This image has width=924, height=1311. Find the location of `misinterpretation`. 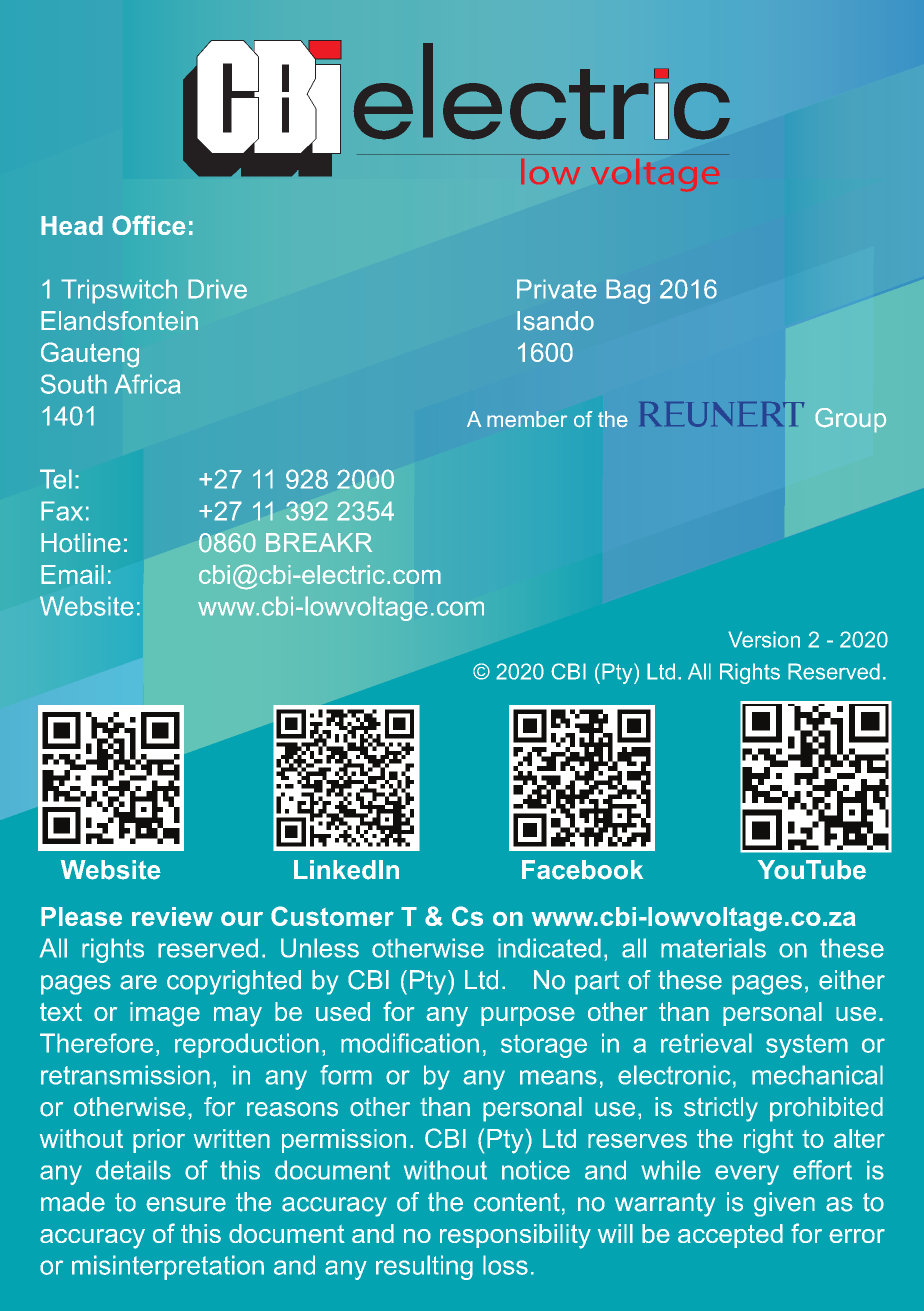

misinterpretation is located at coordinates (168, 1267).
